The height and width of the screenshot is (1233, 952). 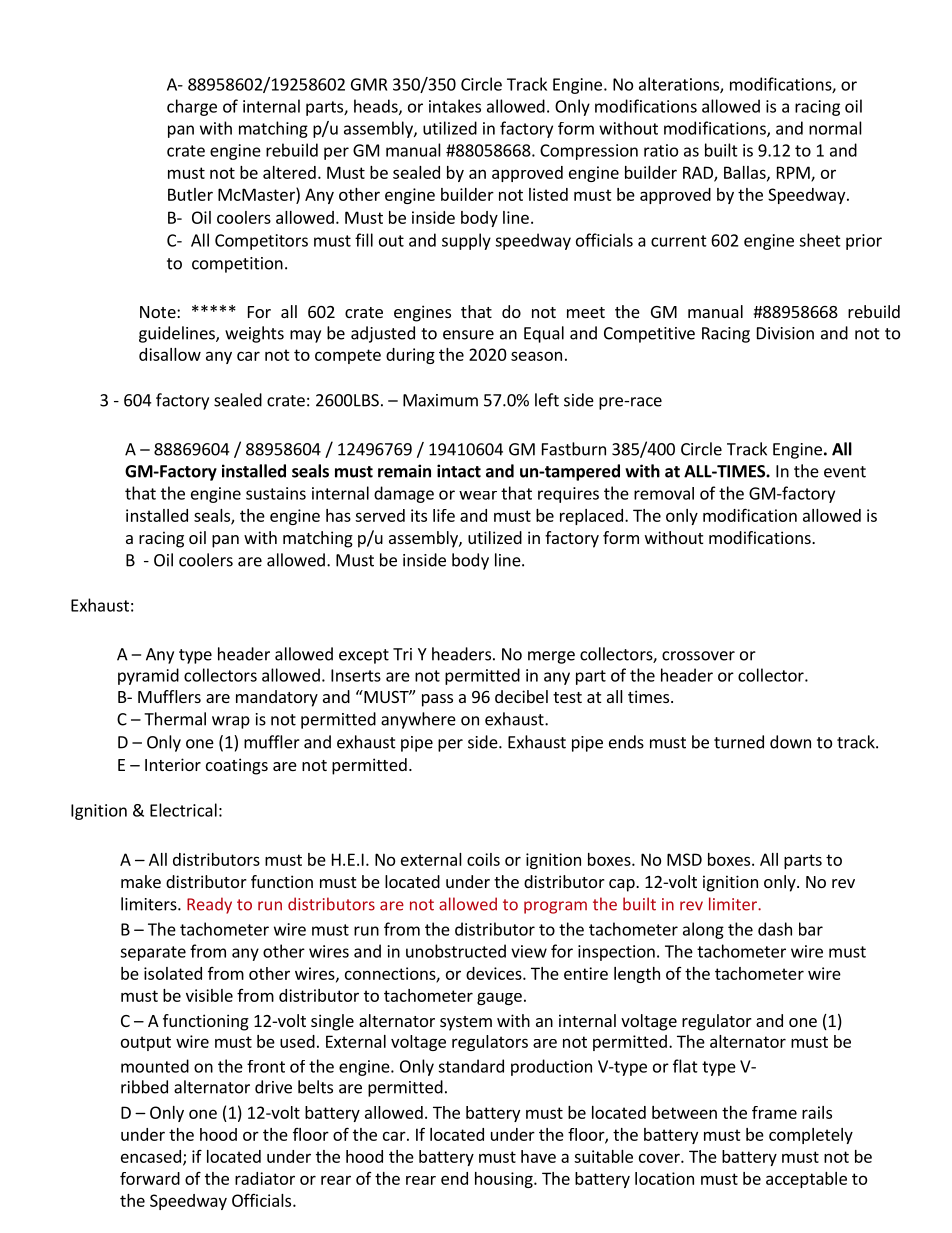 I want to click on crossover, so click(x=698, y=656).
